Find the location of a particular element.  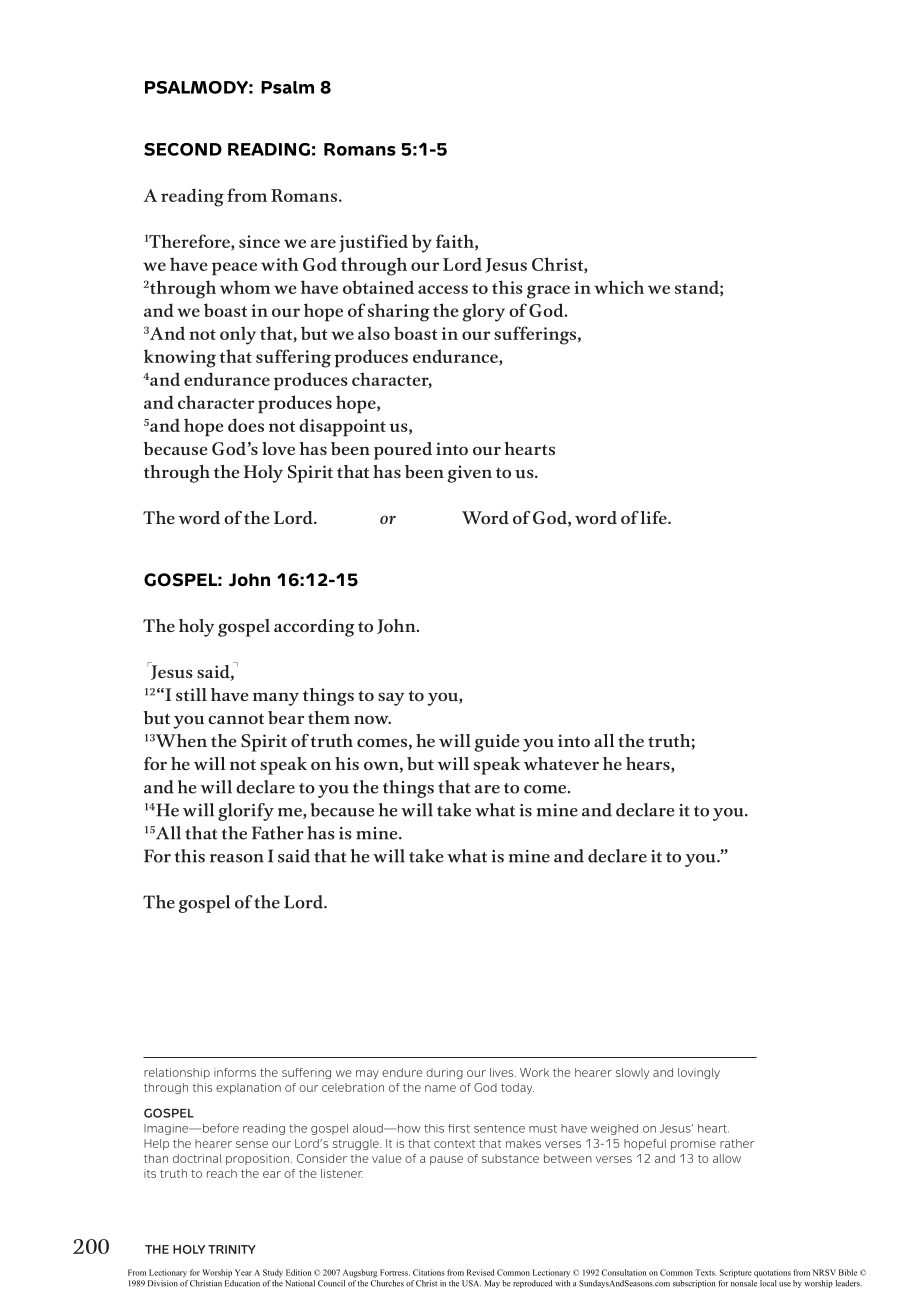

lovingly is located at coordinates (699, 1073).
